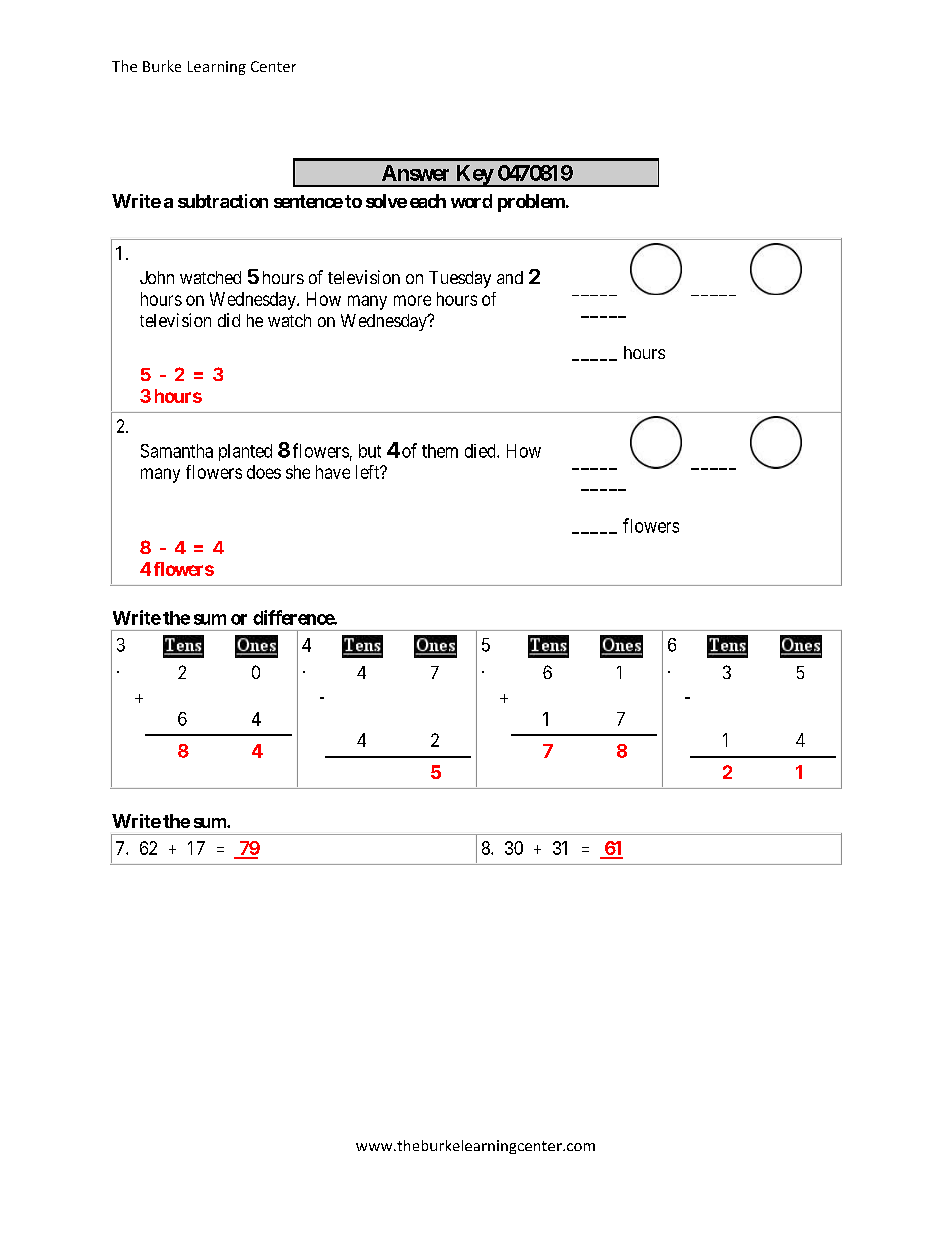 The image size is (952, 1233). What do you see at coordinates (333, 472) in the document?
I see `have` at bounding box center [333, 472].
